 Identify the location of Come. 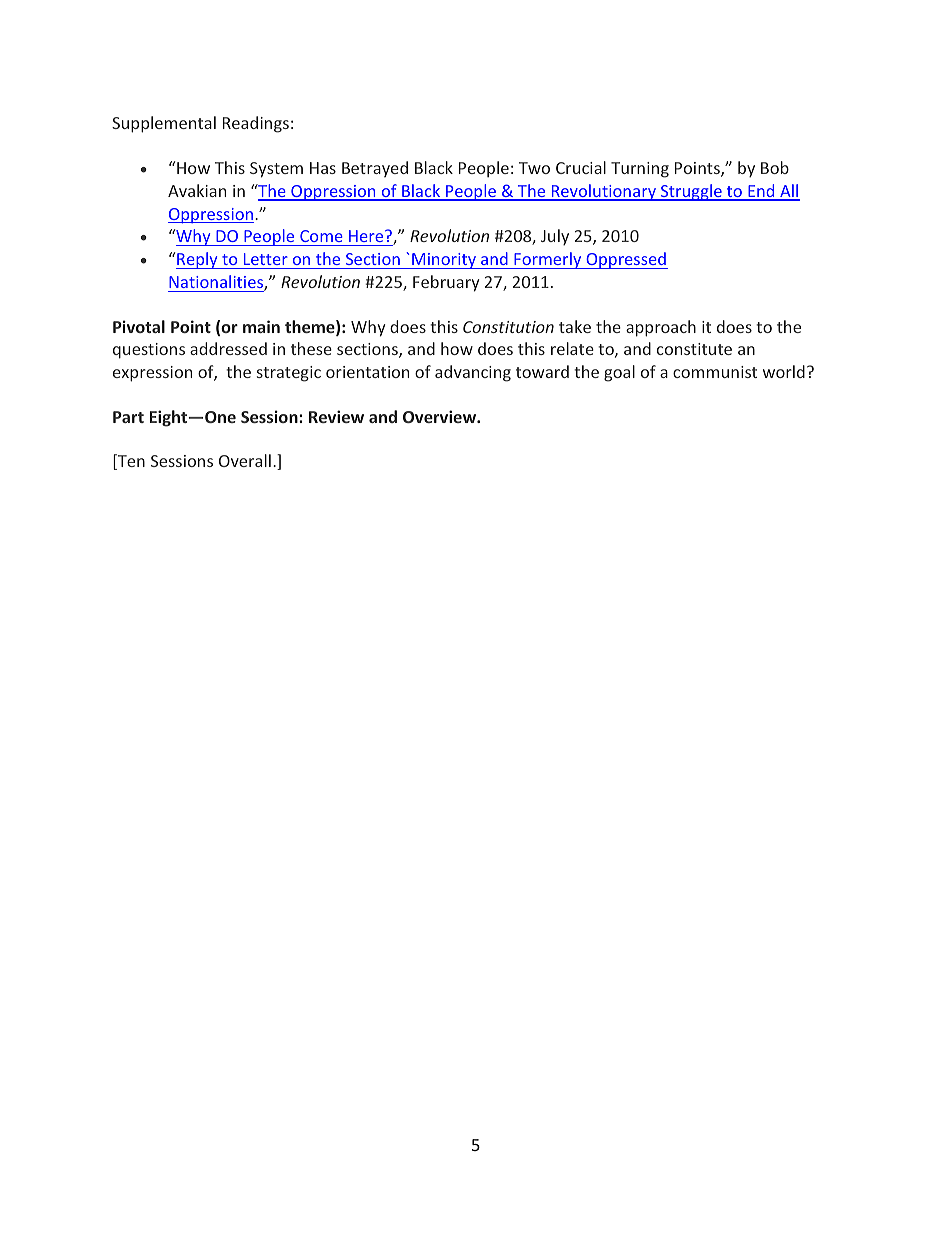
(321, 238).
